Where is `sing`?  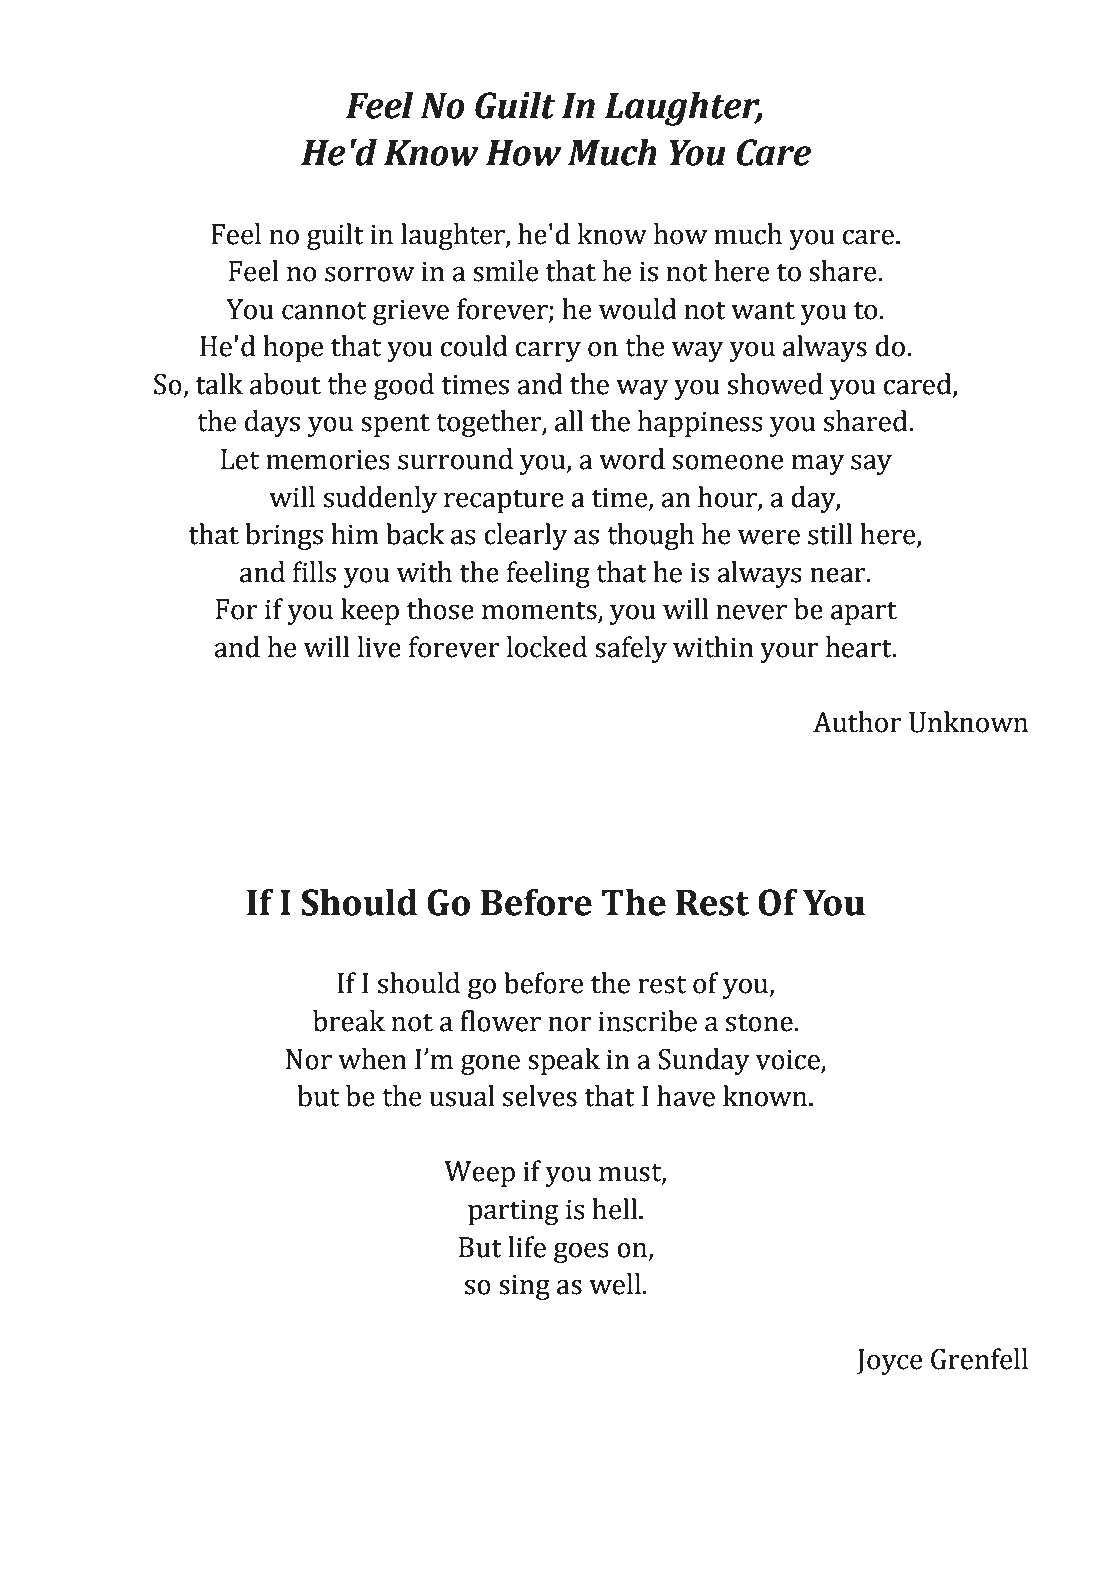
sing is located at coordinates (524, 1287).
